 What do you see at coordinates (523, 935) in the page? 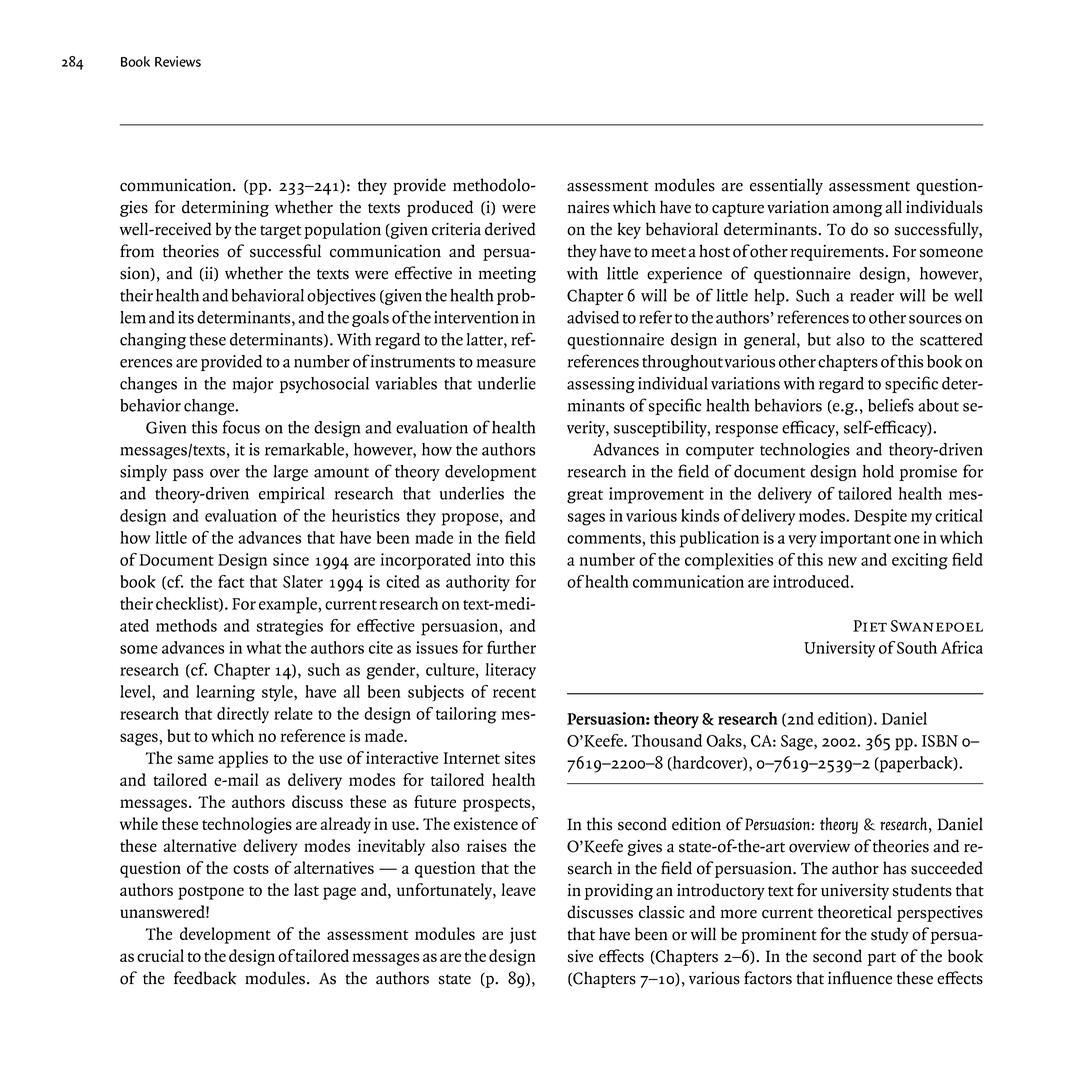
I see `just` at bounding box center [523, 935].
